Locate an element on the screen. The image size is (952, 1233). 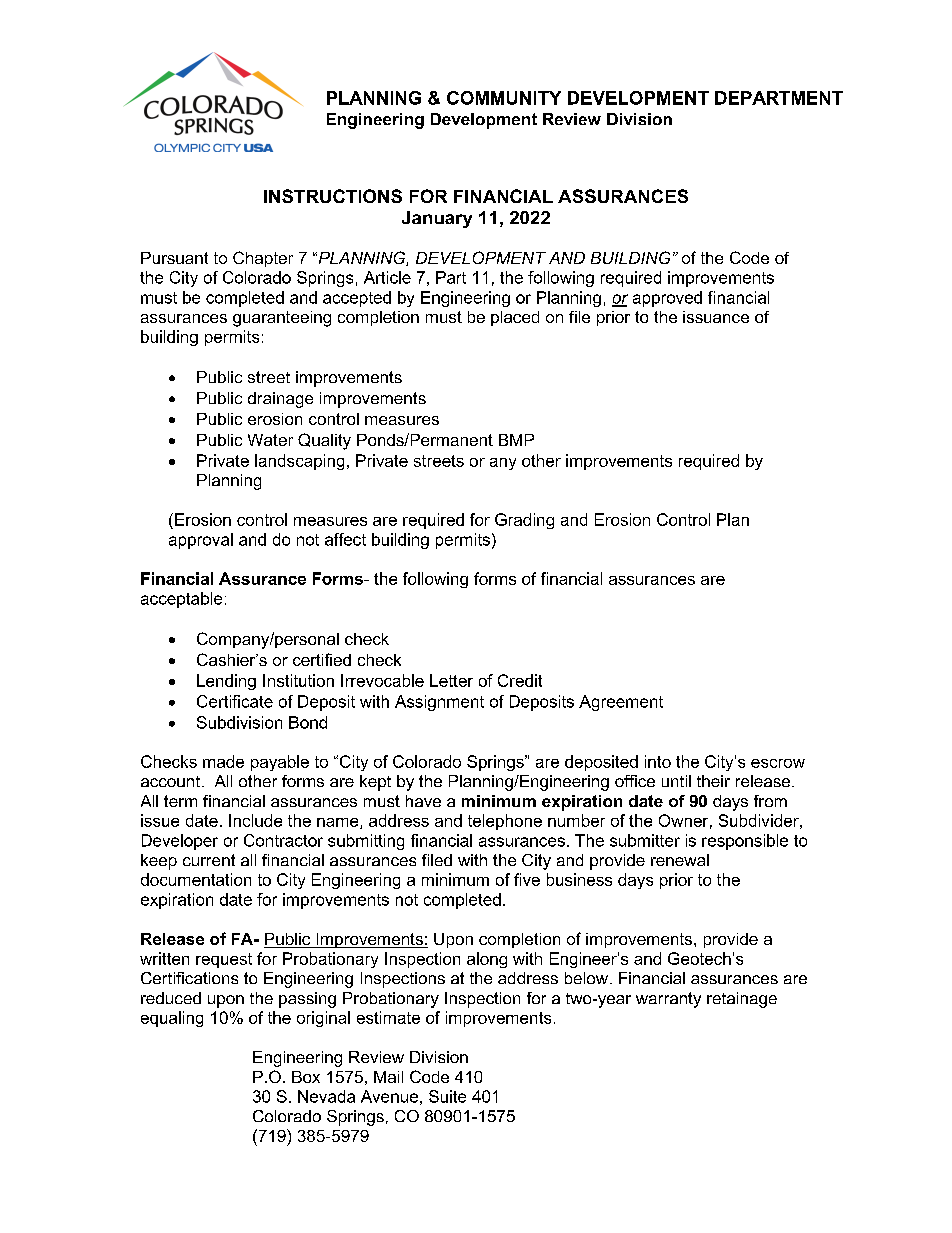
warranty is located at coordinates (668, 1000).
